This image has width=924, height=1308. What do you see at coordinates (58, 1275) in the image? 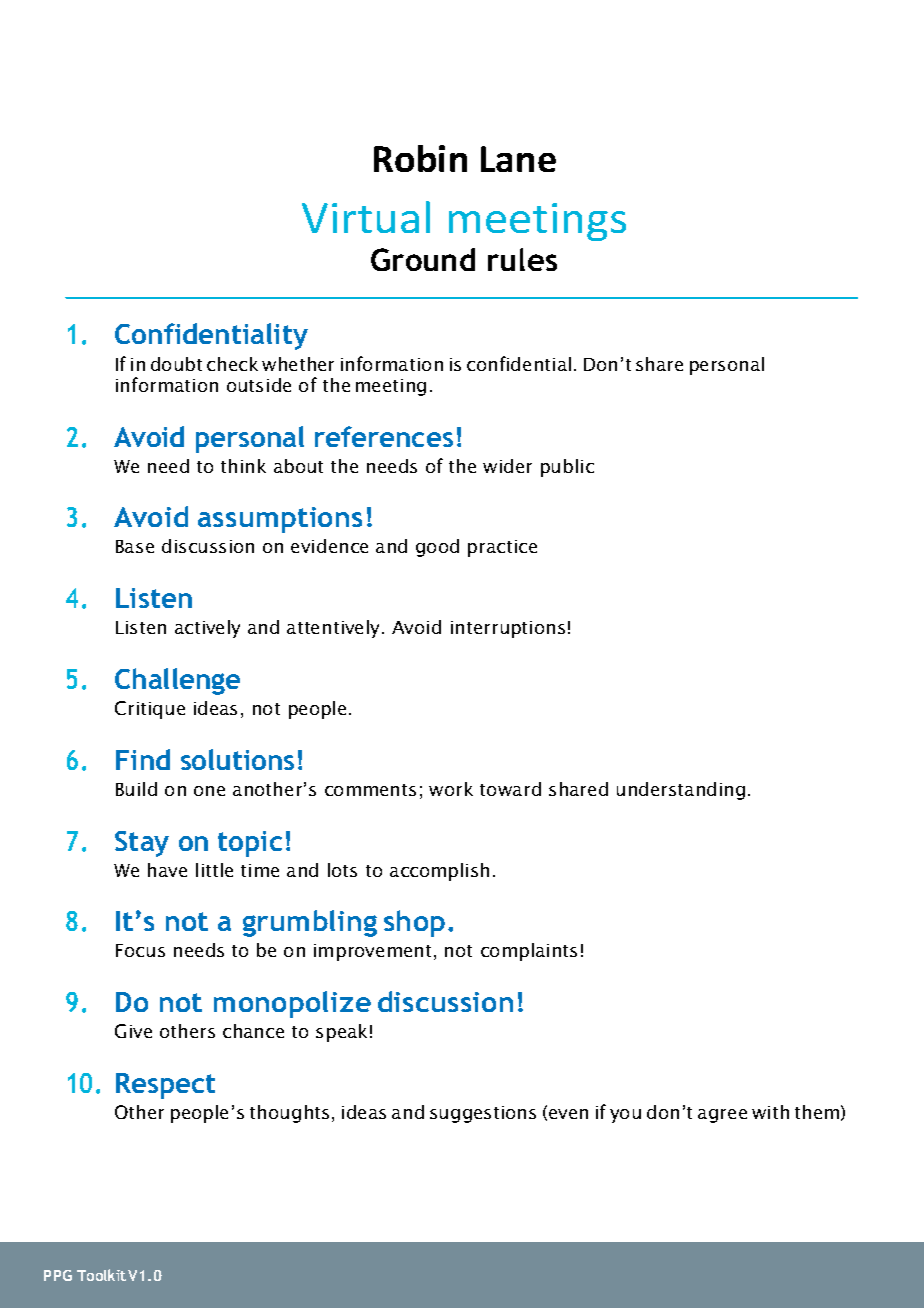
I see `PPG` at bounding box center [58, 1275].
